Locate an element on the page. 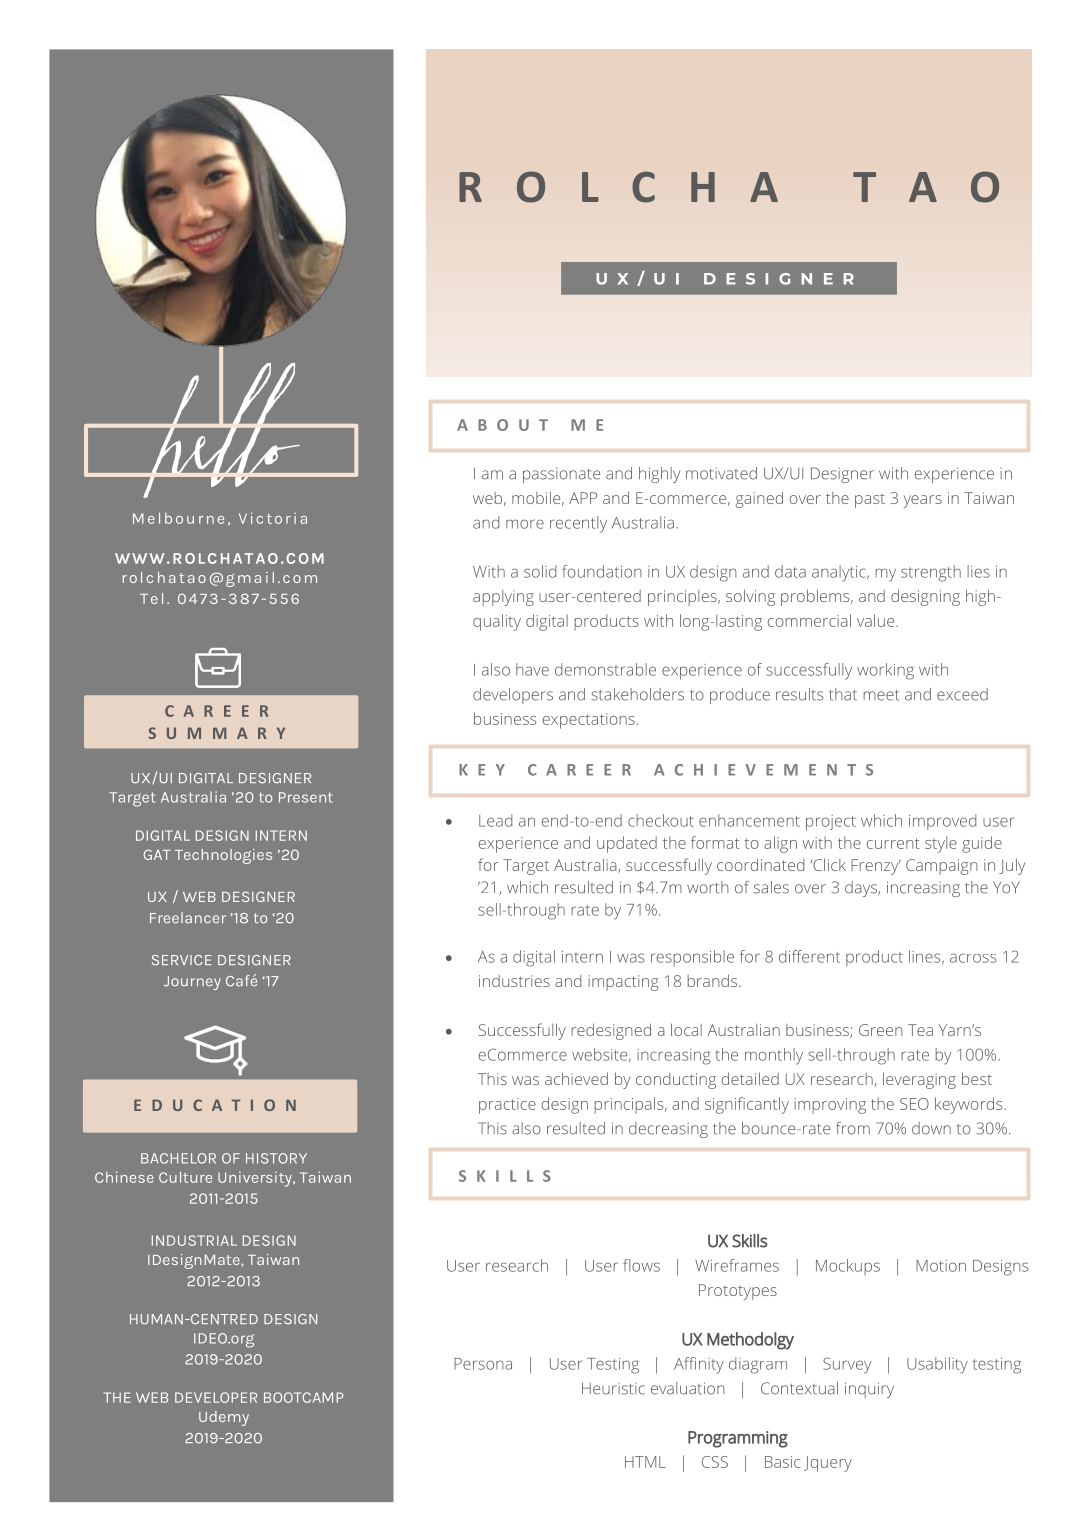 The width and height of the image is (1083, 1532). Motion is located at coordinates (941, 1266).
